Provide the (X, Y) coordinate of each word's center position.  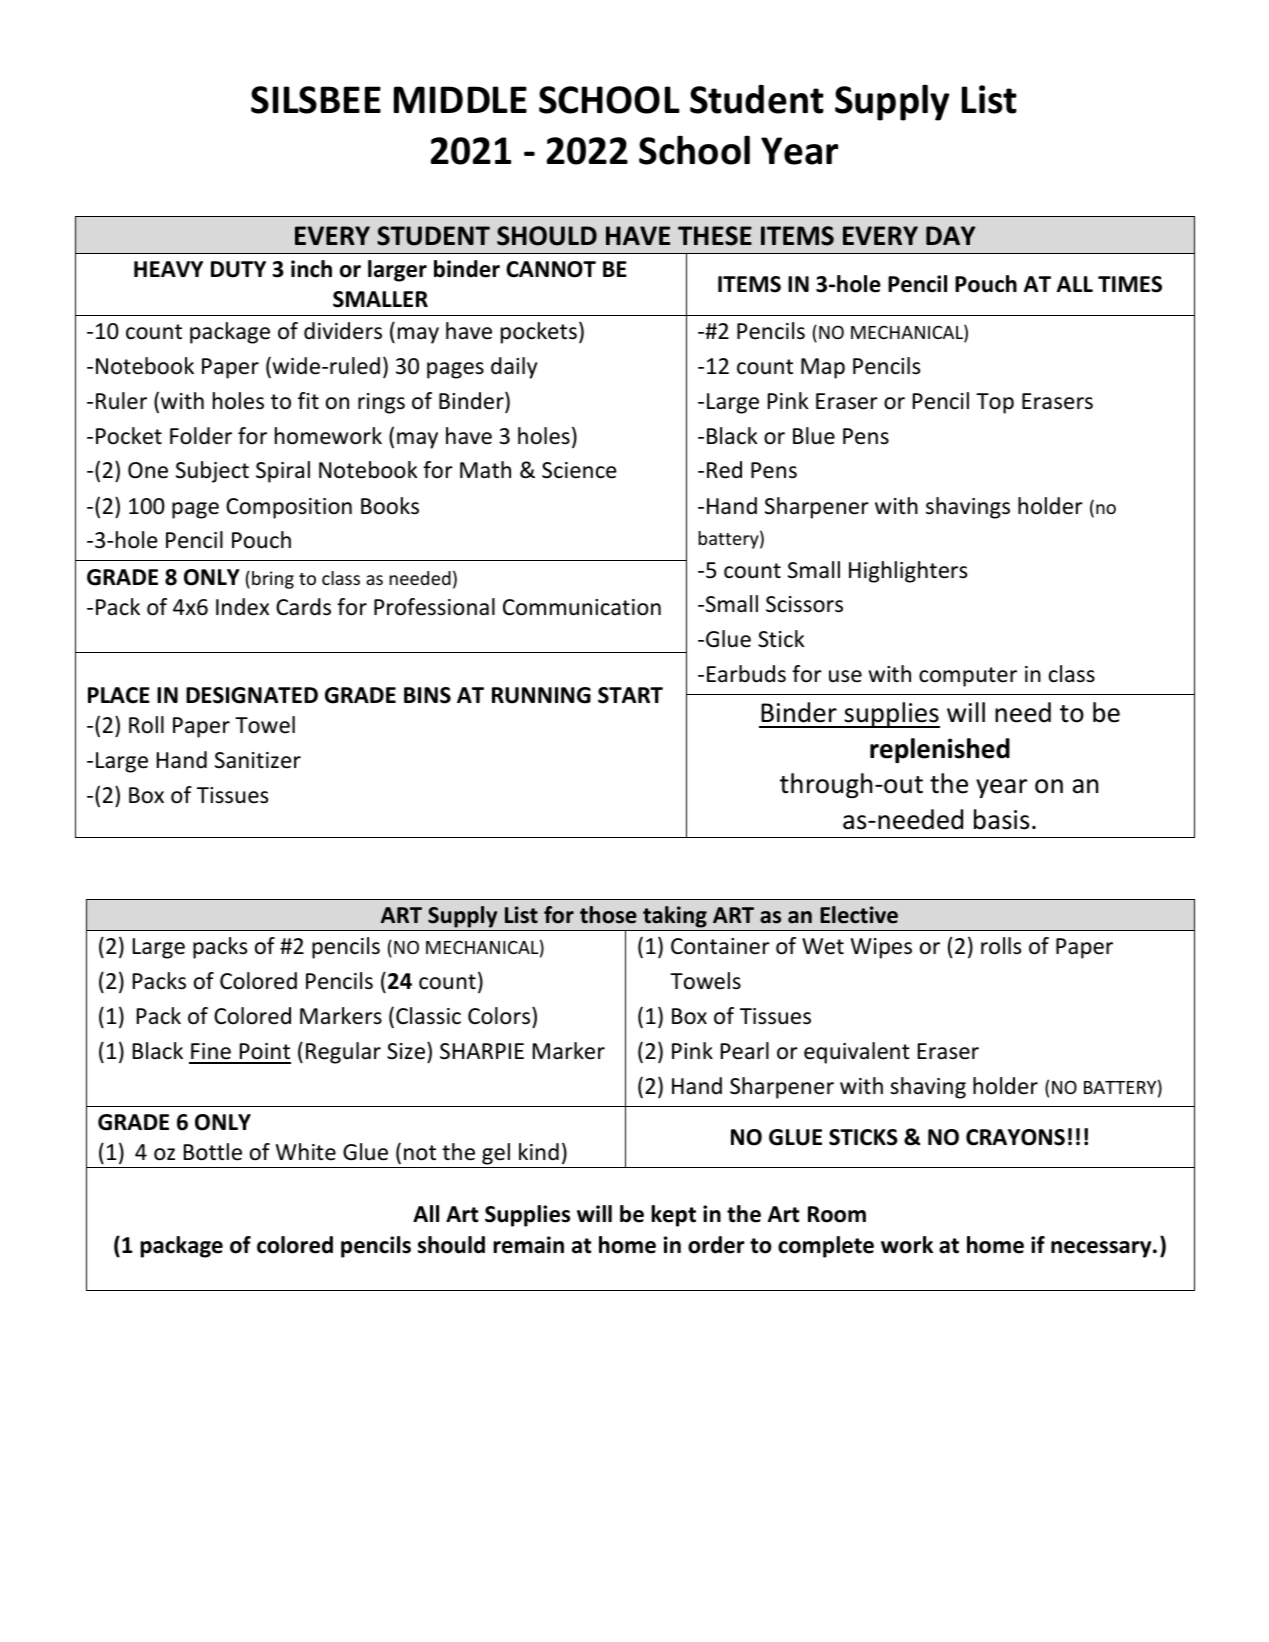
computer (968, 677)
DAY (950, 235)
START (630, 695)
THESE (715, 236)
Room (837, 1214)
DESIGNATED (252, 695)
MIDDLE (460, 99)
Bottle (213, 1152)
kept (673, 1216)
